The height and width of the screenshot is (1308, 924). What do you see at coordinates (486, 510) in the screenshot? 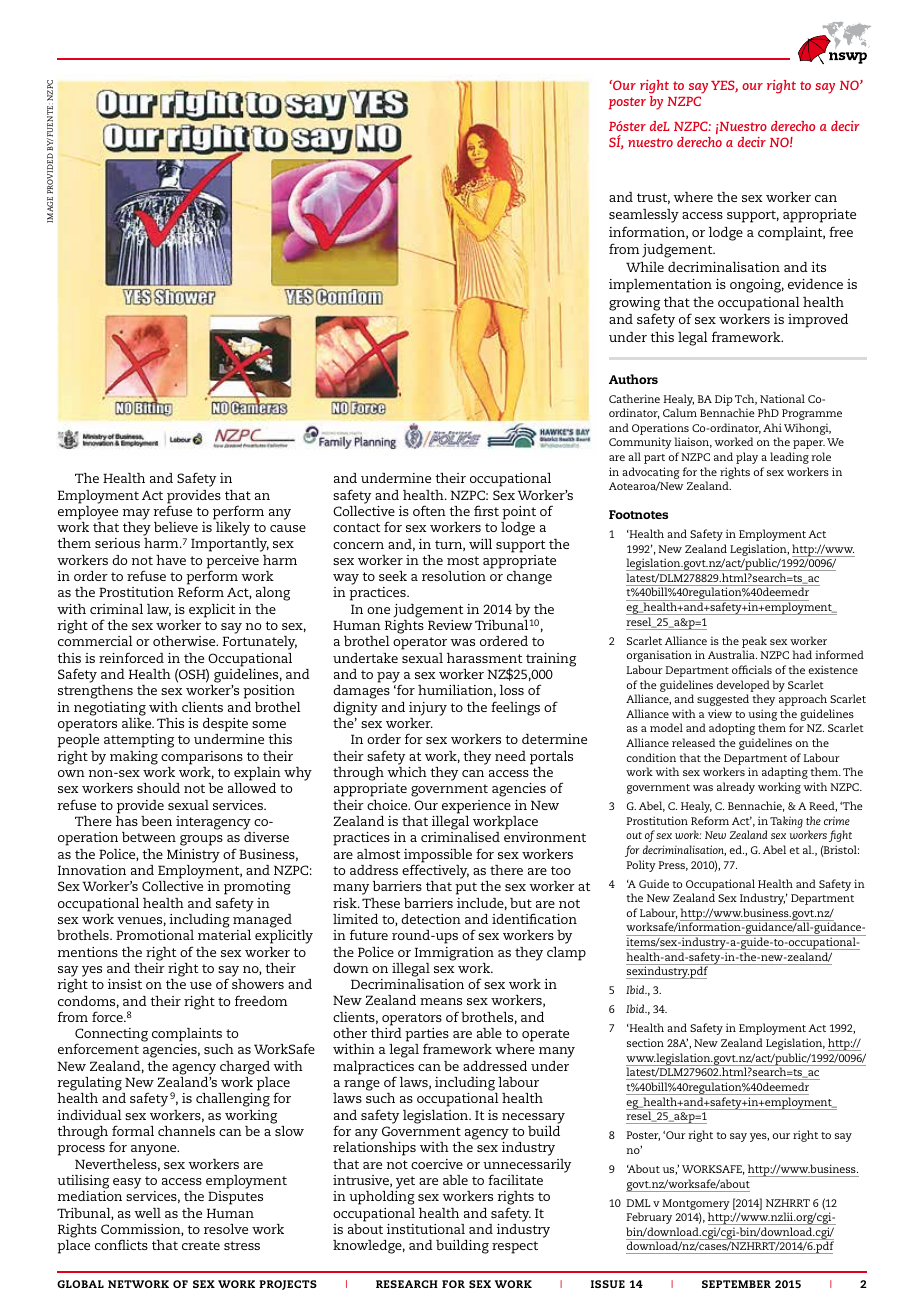
I see `first` at bounding box center [486, 510].
